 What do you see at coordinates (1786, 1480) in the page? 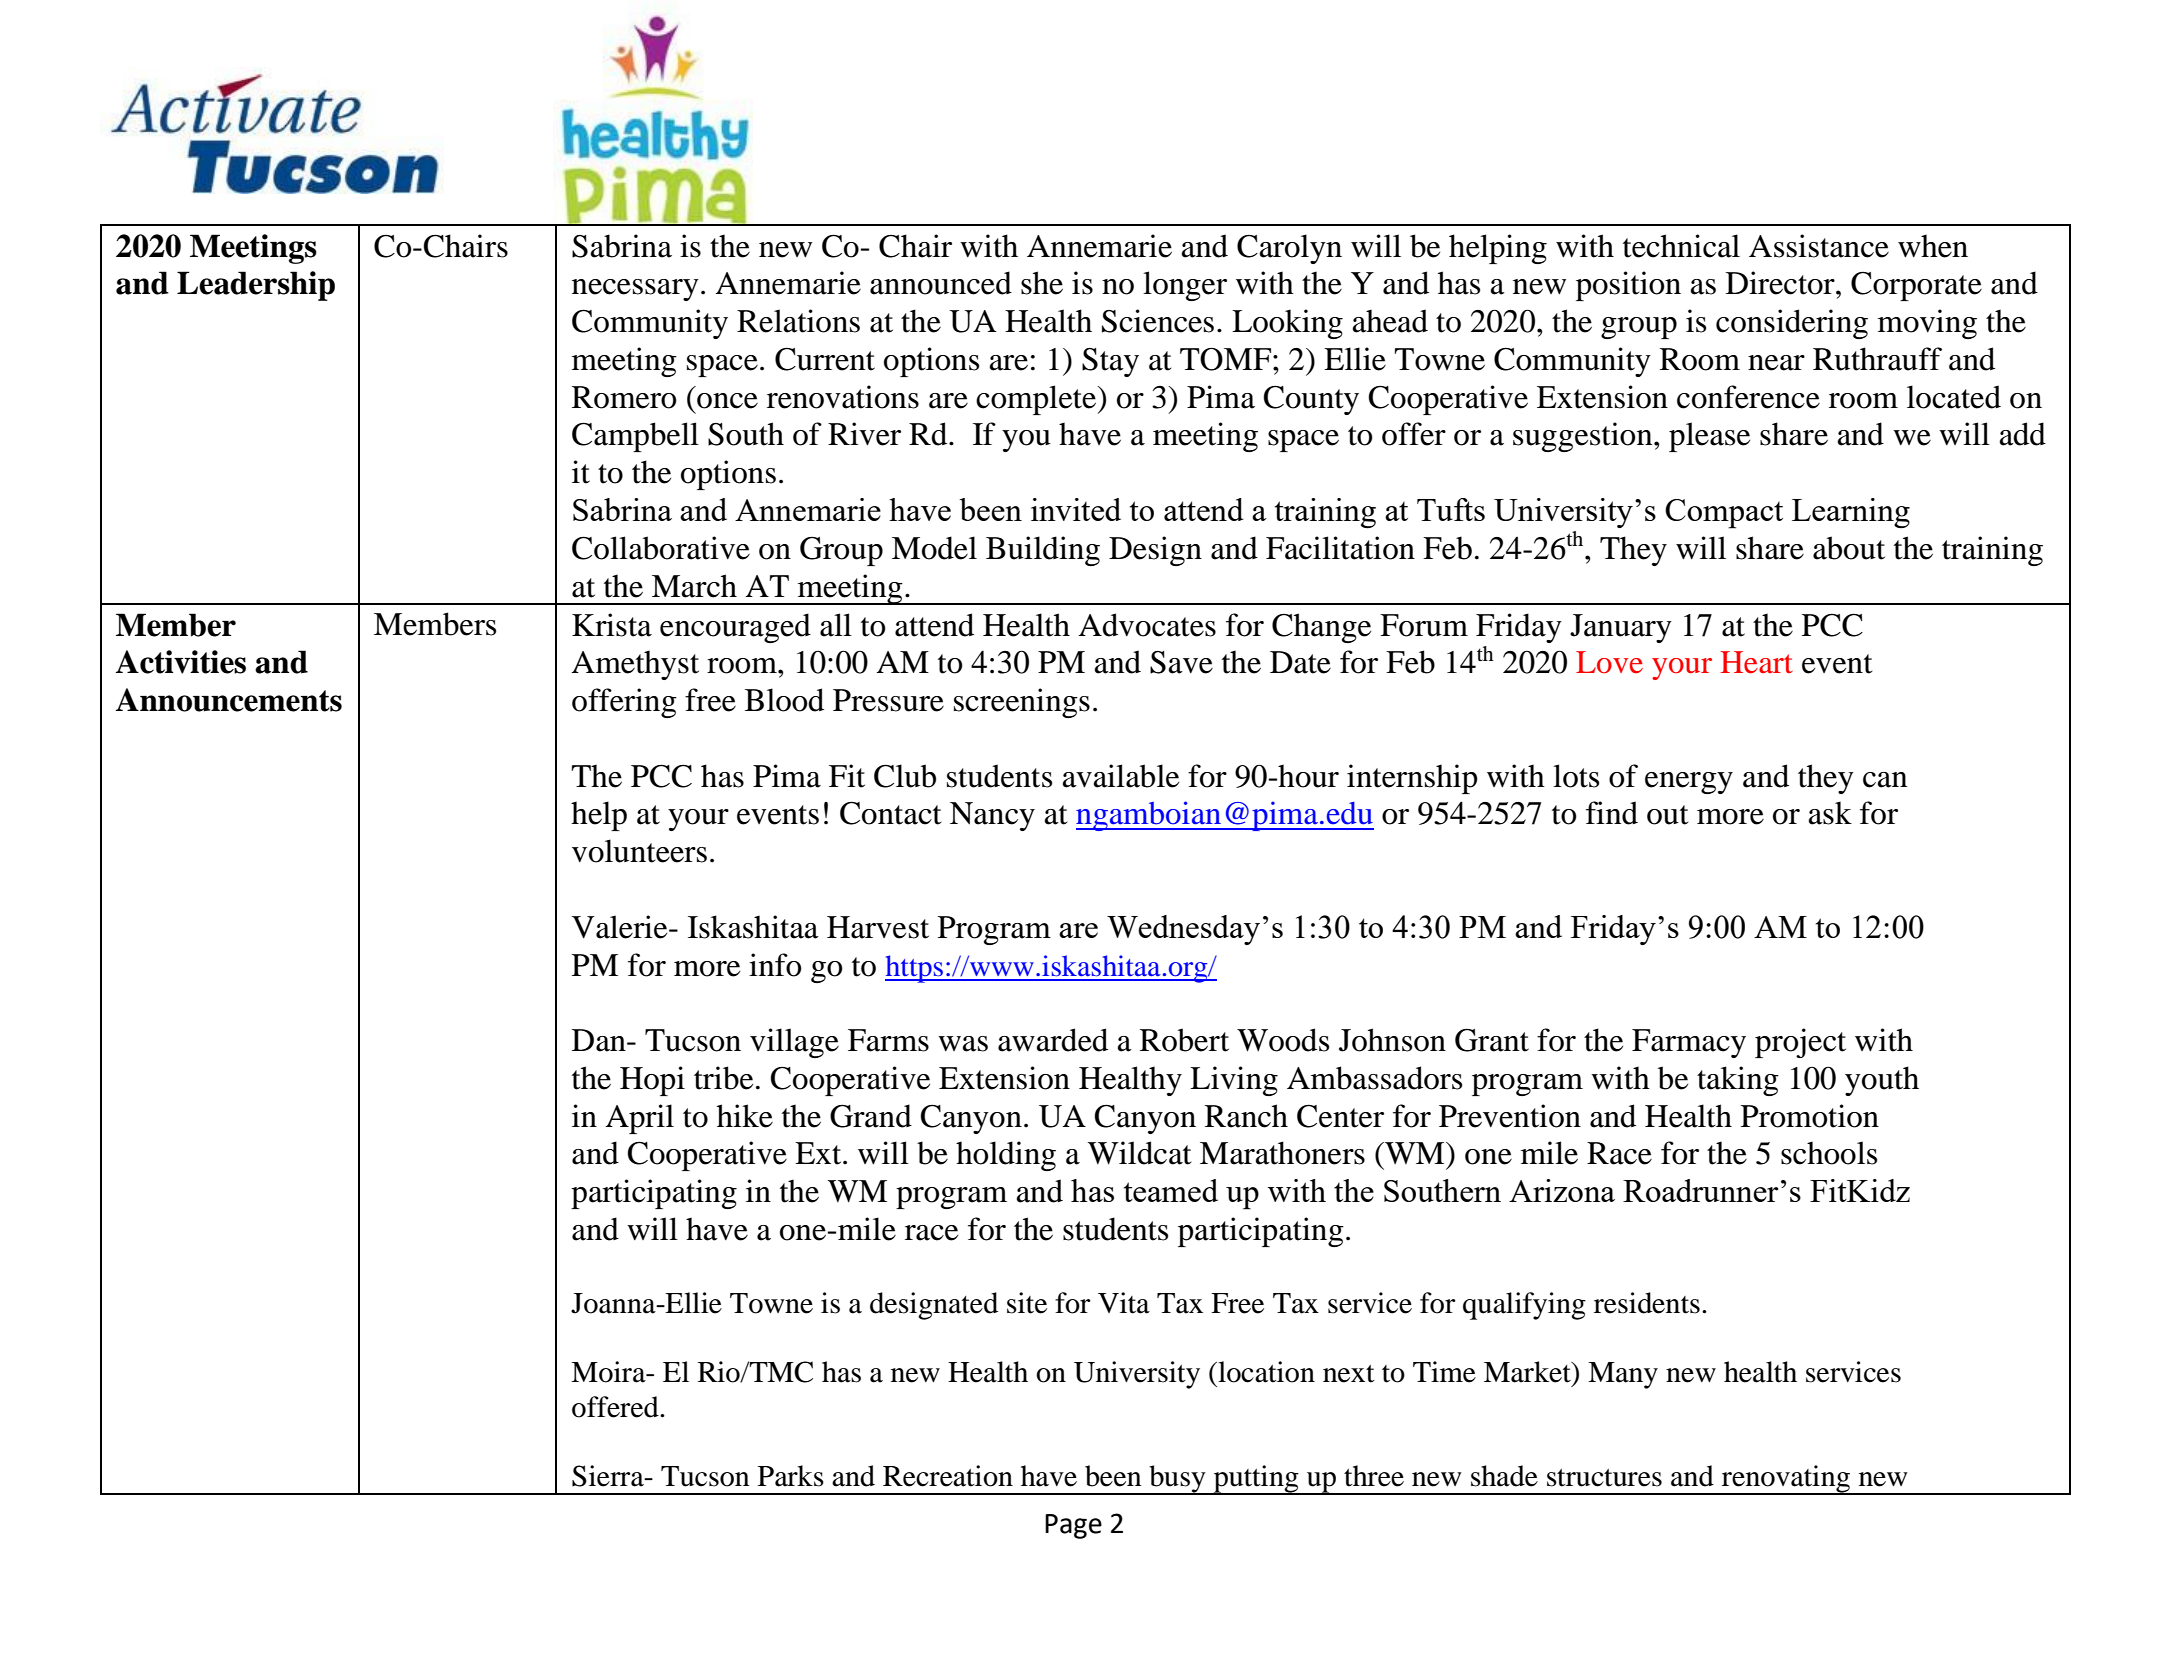
I see `renovating` at bounding box center [1786, 1480].
